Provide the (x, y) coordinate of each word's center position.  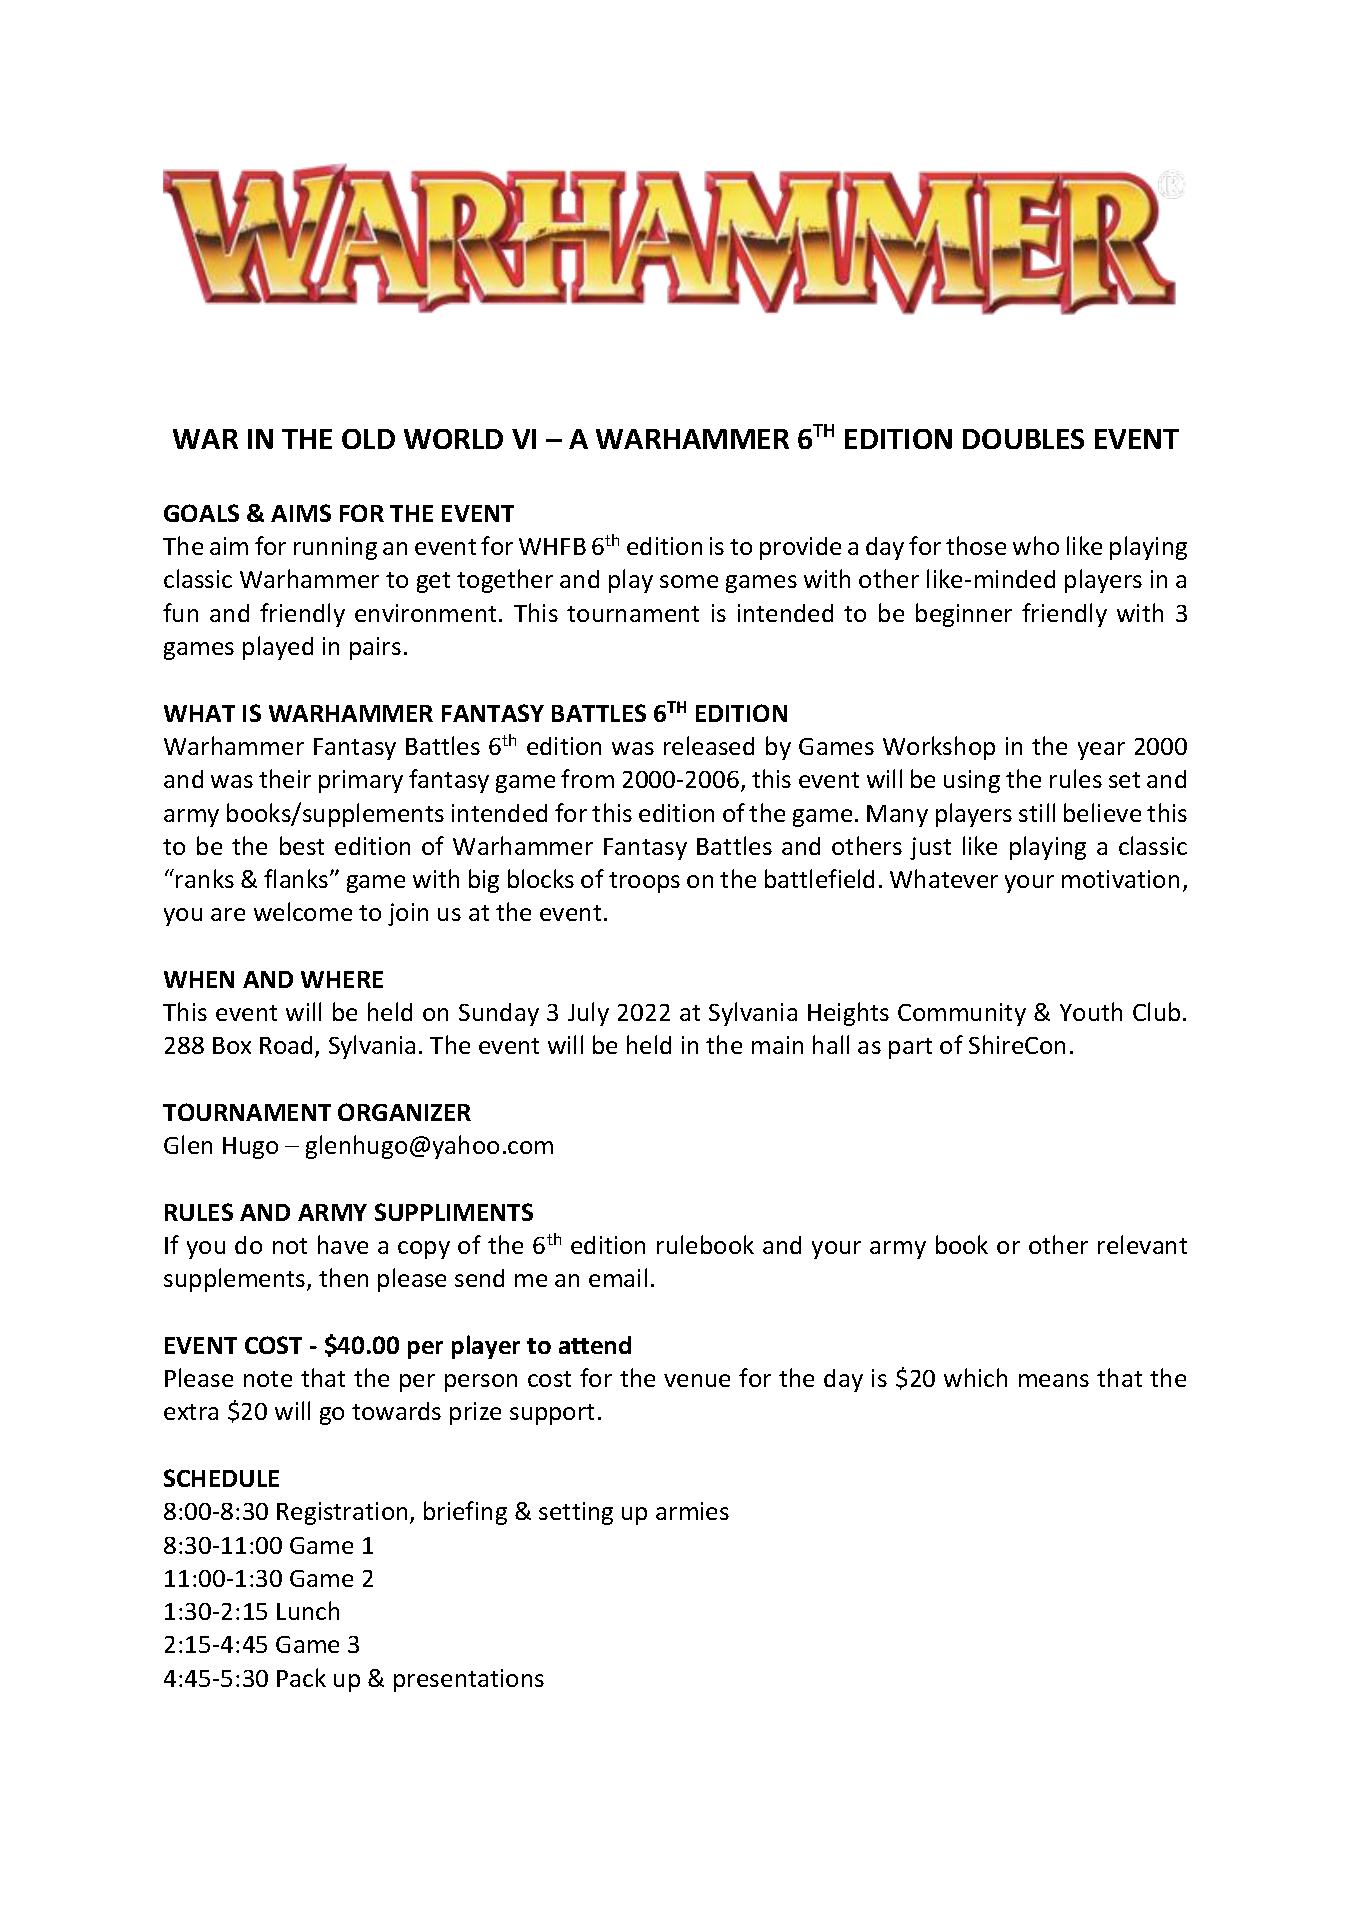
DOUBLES (1023, 439)
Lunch (308, 1610)
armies (692, 1511)
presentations (469, 1680)
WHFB (552, 546)
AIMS (301, 513)
